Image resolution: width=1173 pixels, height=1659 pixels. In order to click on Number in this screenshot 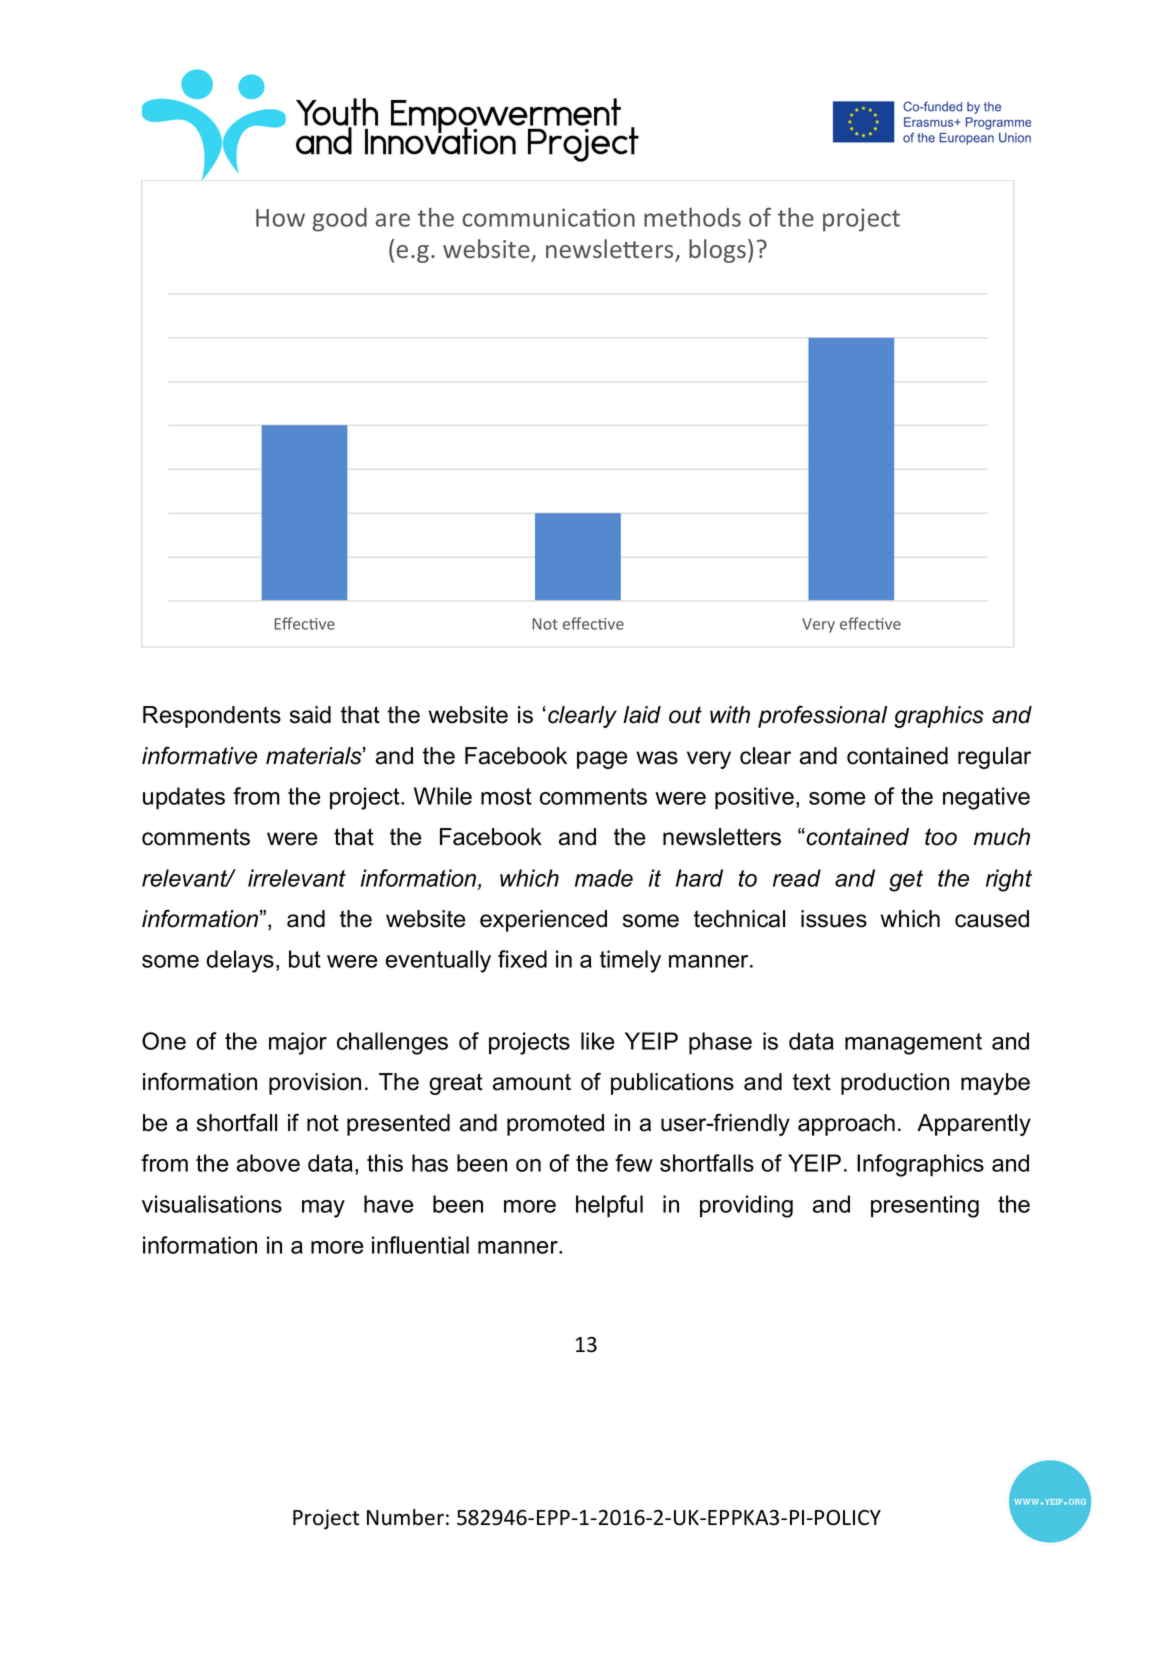, I will do `click(405, 1517)`.
